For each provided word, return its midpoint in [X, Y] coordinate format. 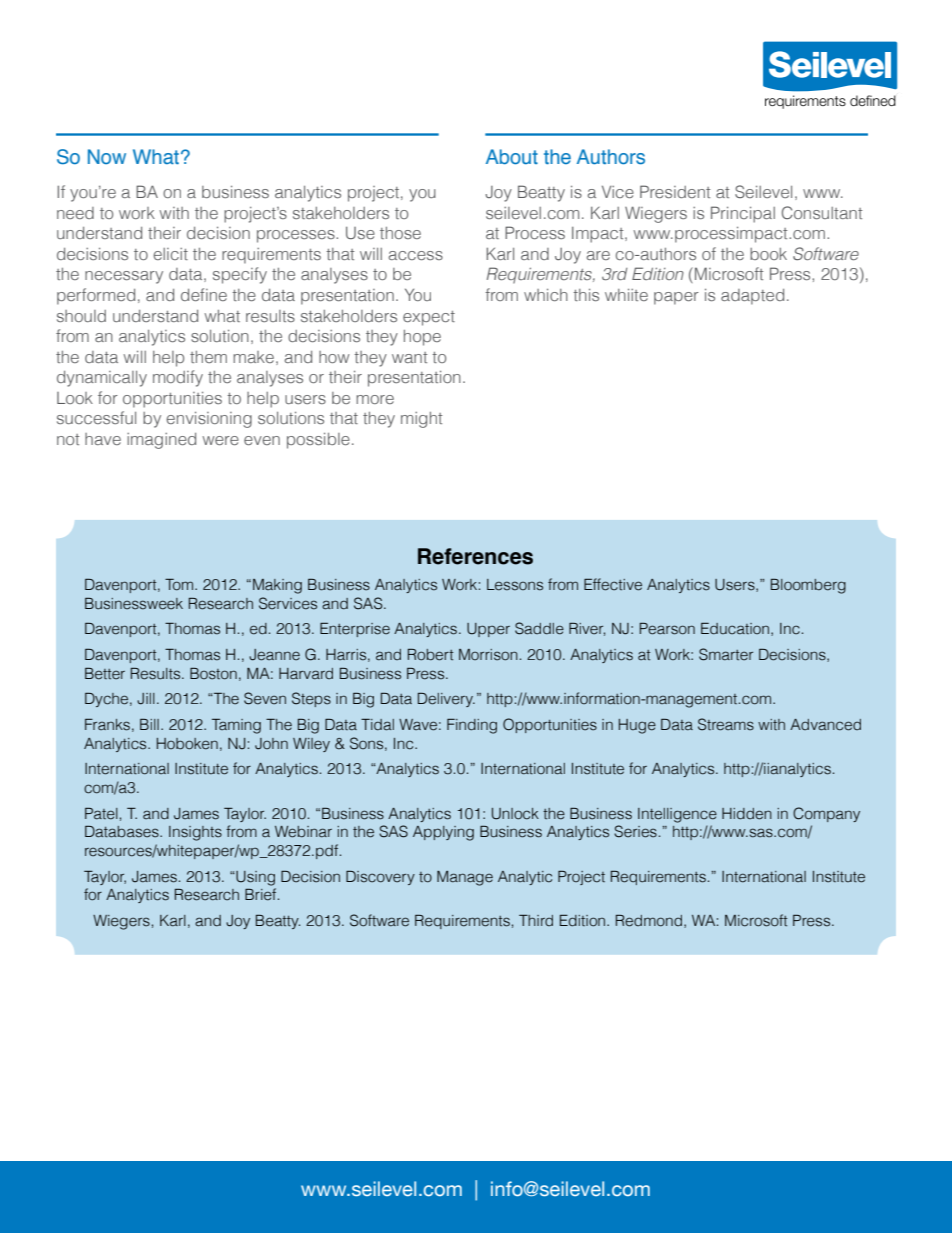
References [475, 556]
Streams [726, 724]
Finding [472, 726]
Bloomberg [808, 586]
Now [107, 156]
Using [254, 878]
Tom [180, 585]
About [512, 157]
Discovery [380, 878]
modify [178, 378]
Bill [149, 724]
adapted [752, 297]
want [409, 357]
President [675, 191]
